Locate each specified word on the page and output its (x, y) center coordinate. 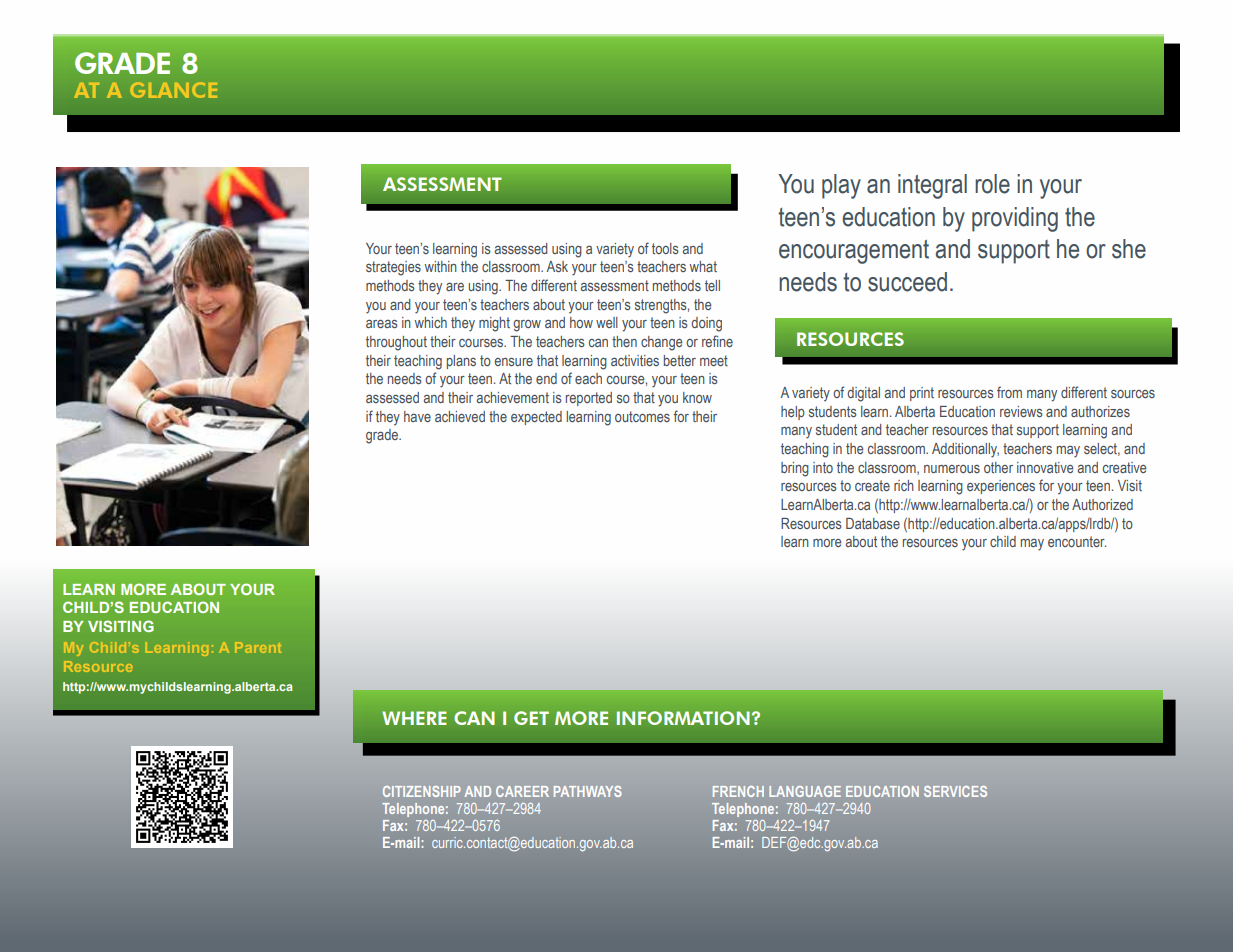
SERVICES (955, 791)
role (992, 184)
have (417, 416)
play (841, 186)
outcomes (642, 416)
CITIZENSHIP (422, 791)
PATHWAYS (588, 791)
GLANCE (173, 90)
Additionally (965, 450)
